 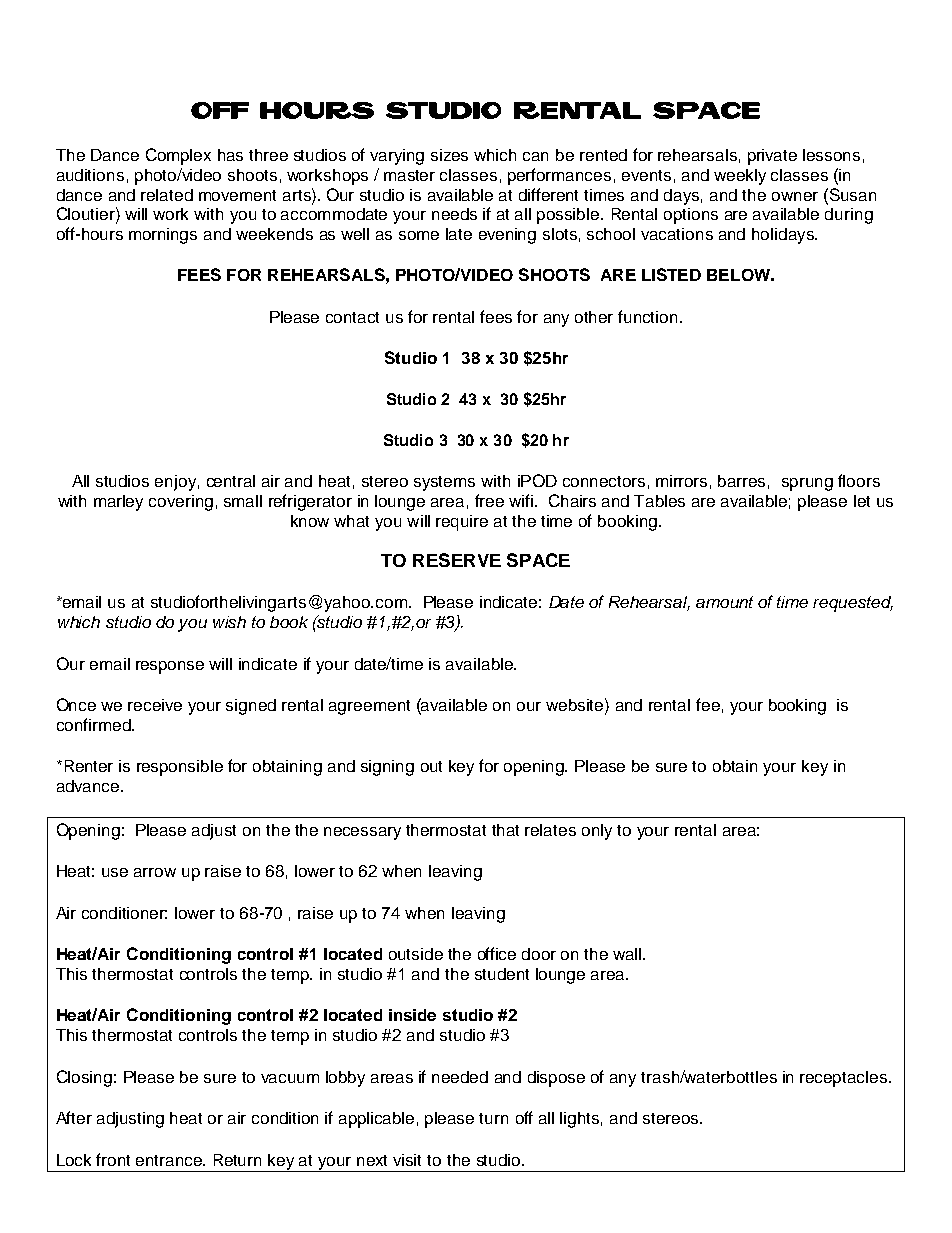 What do you see at coordinates (407, 1160) in the image?
I see `visit` at bounding box center [407, 1160].
